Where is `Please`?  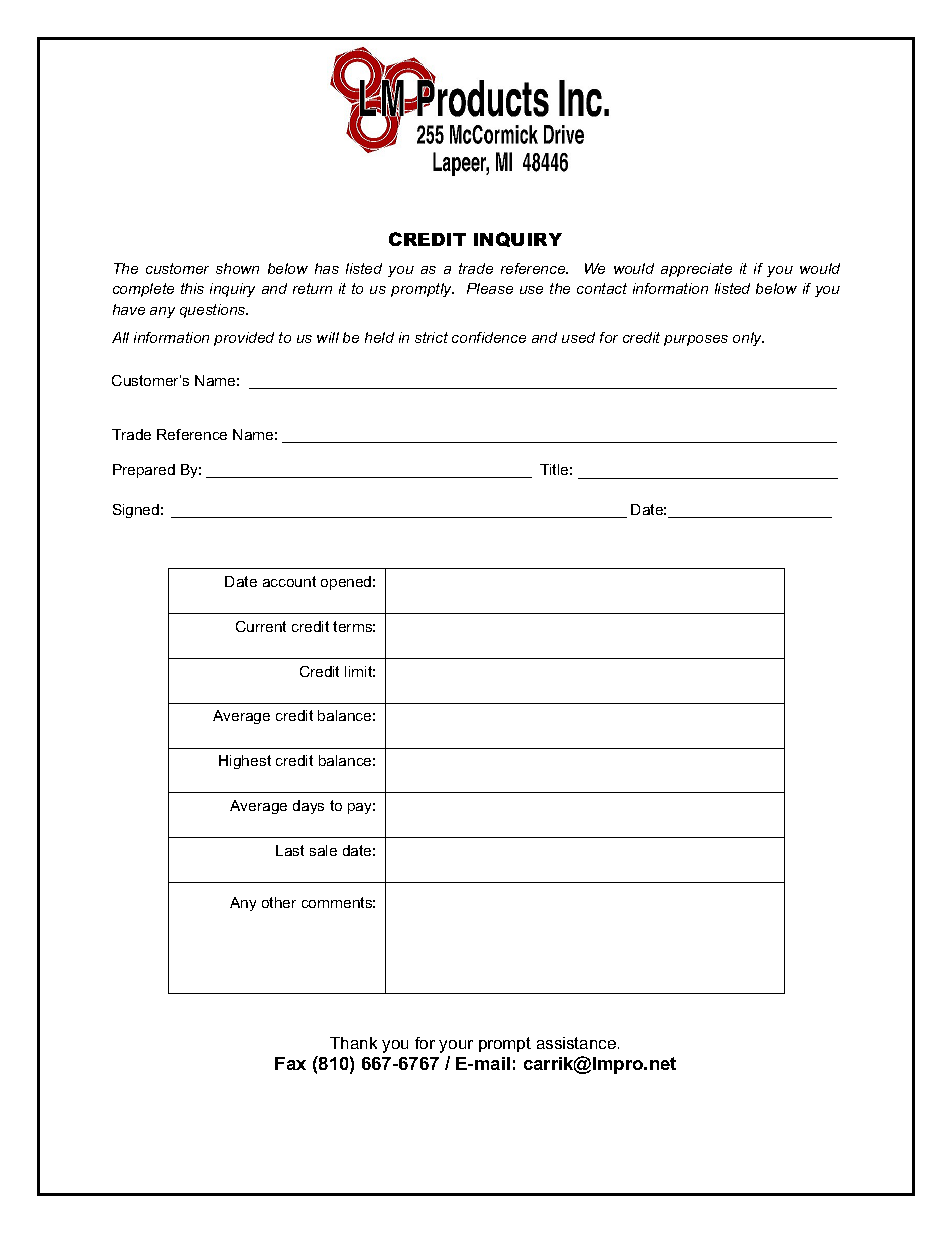
Please is located at coordinates (490, 288).
